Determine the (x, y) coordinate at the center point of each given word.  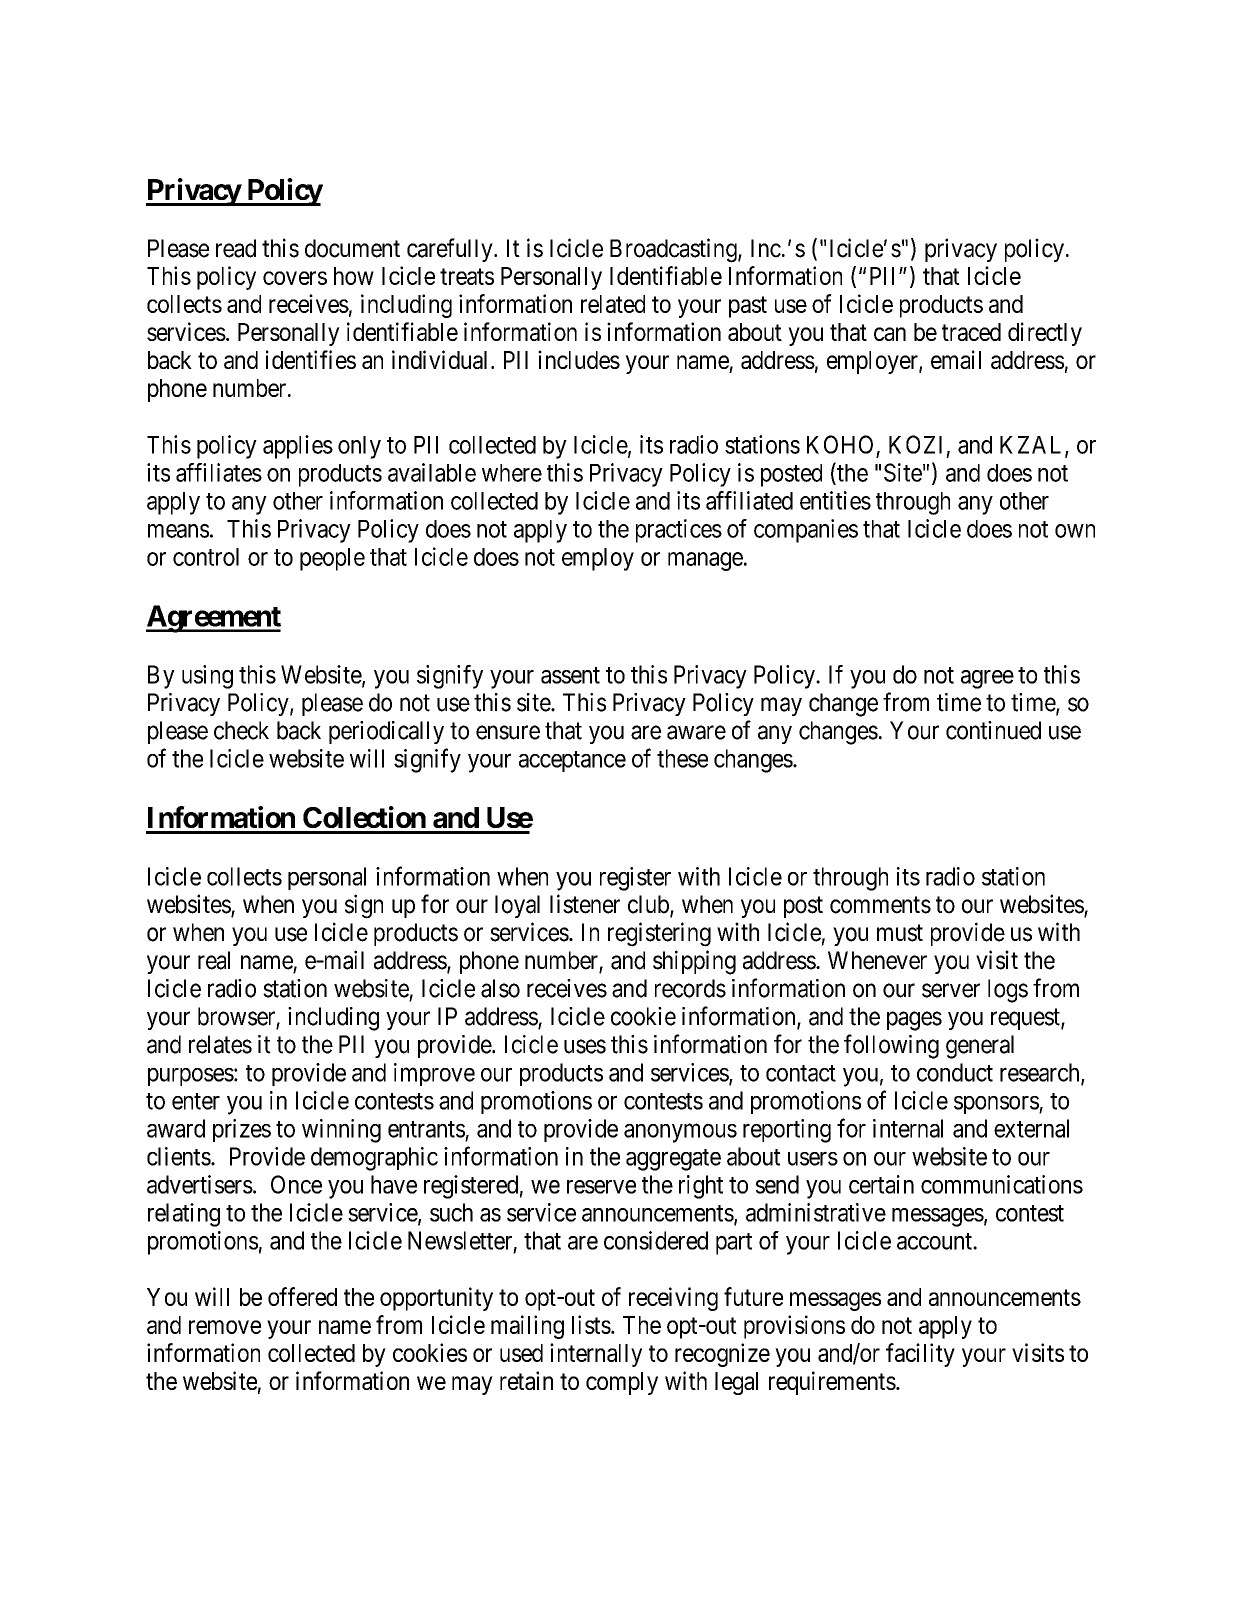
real (214, 960)
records (690, 988)
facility (920, 1355)
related (613, 304)
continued (993, 730)
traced (971, 332)
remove (225, 1327)
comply (622, 1383)
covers (295, 278)
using (207, 677)
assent (570, 675)
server (951, 990)
